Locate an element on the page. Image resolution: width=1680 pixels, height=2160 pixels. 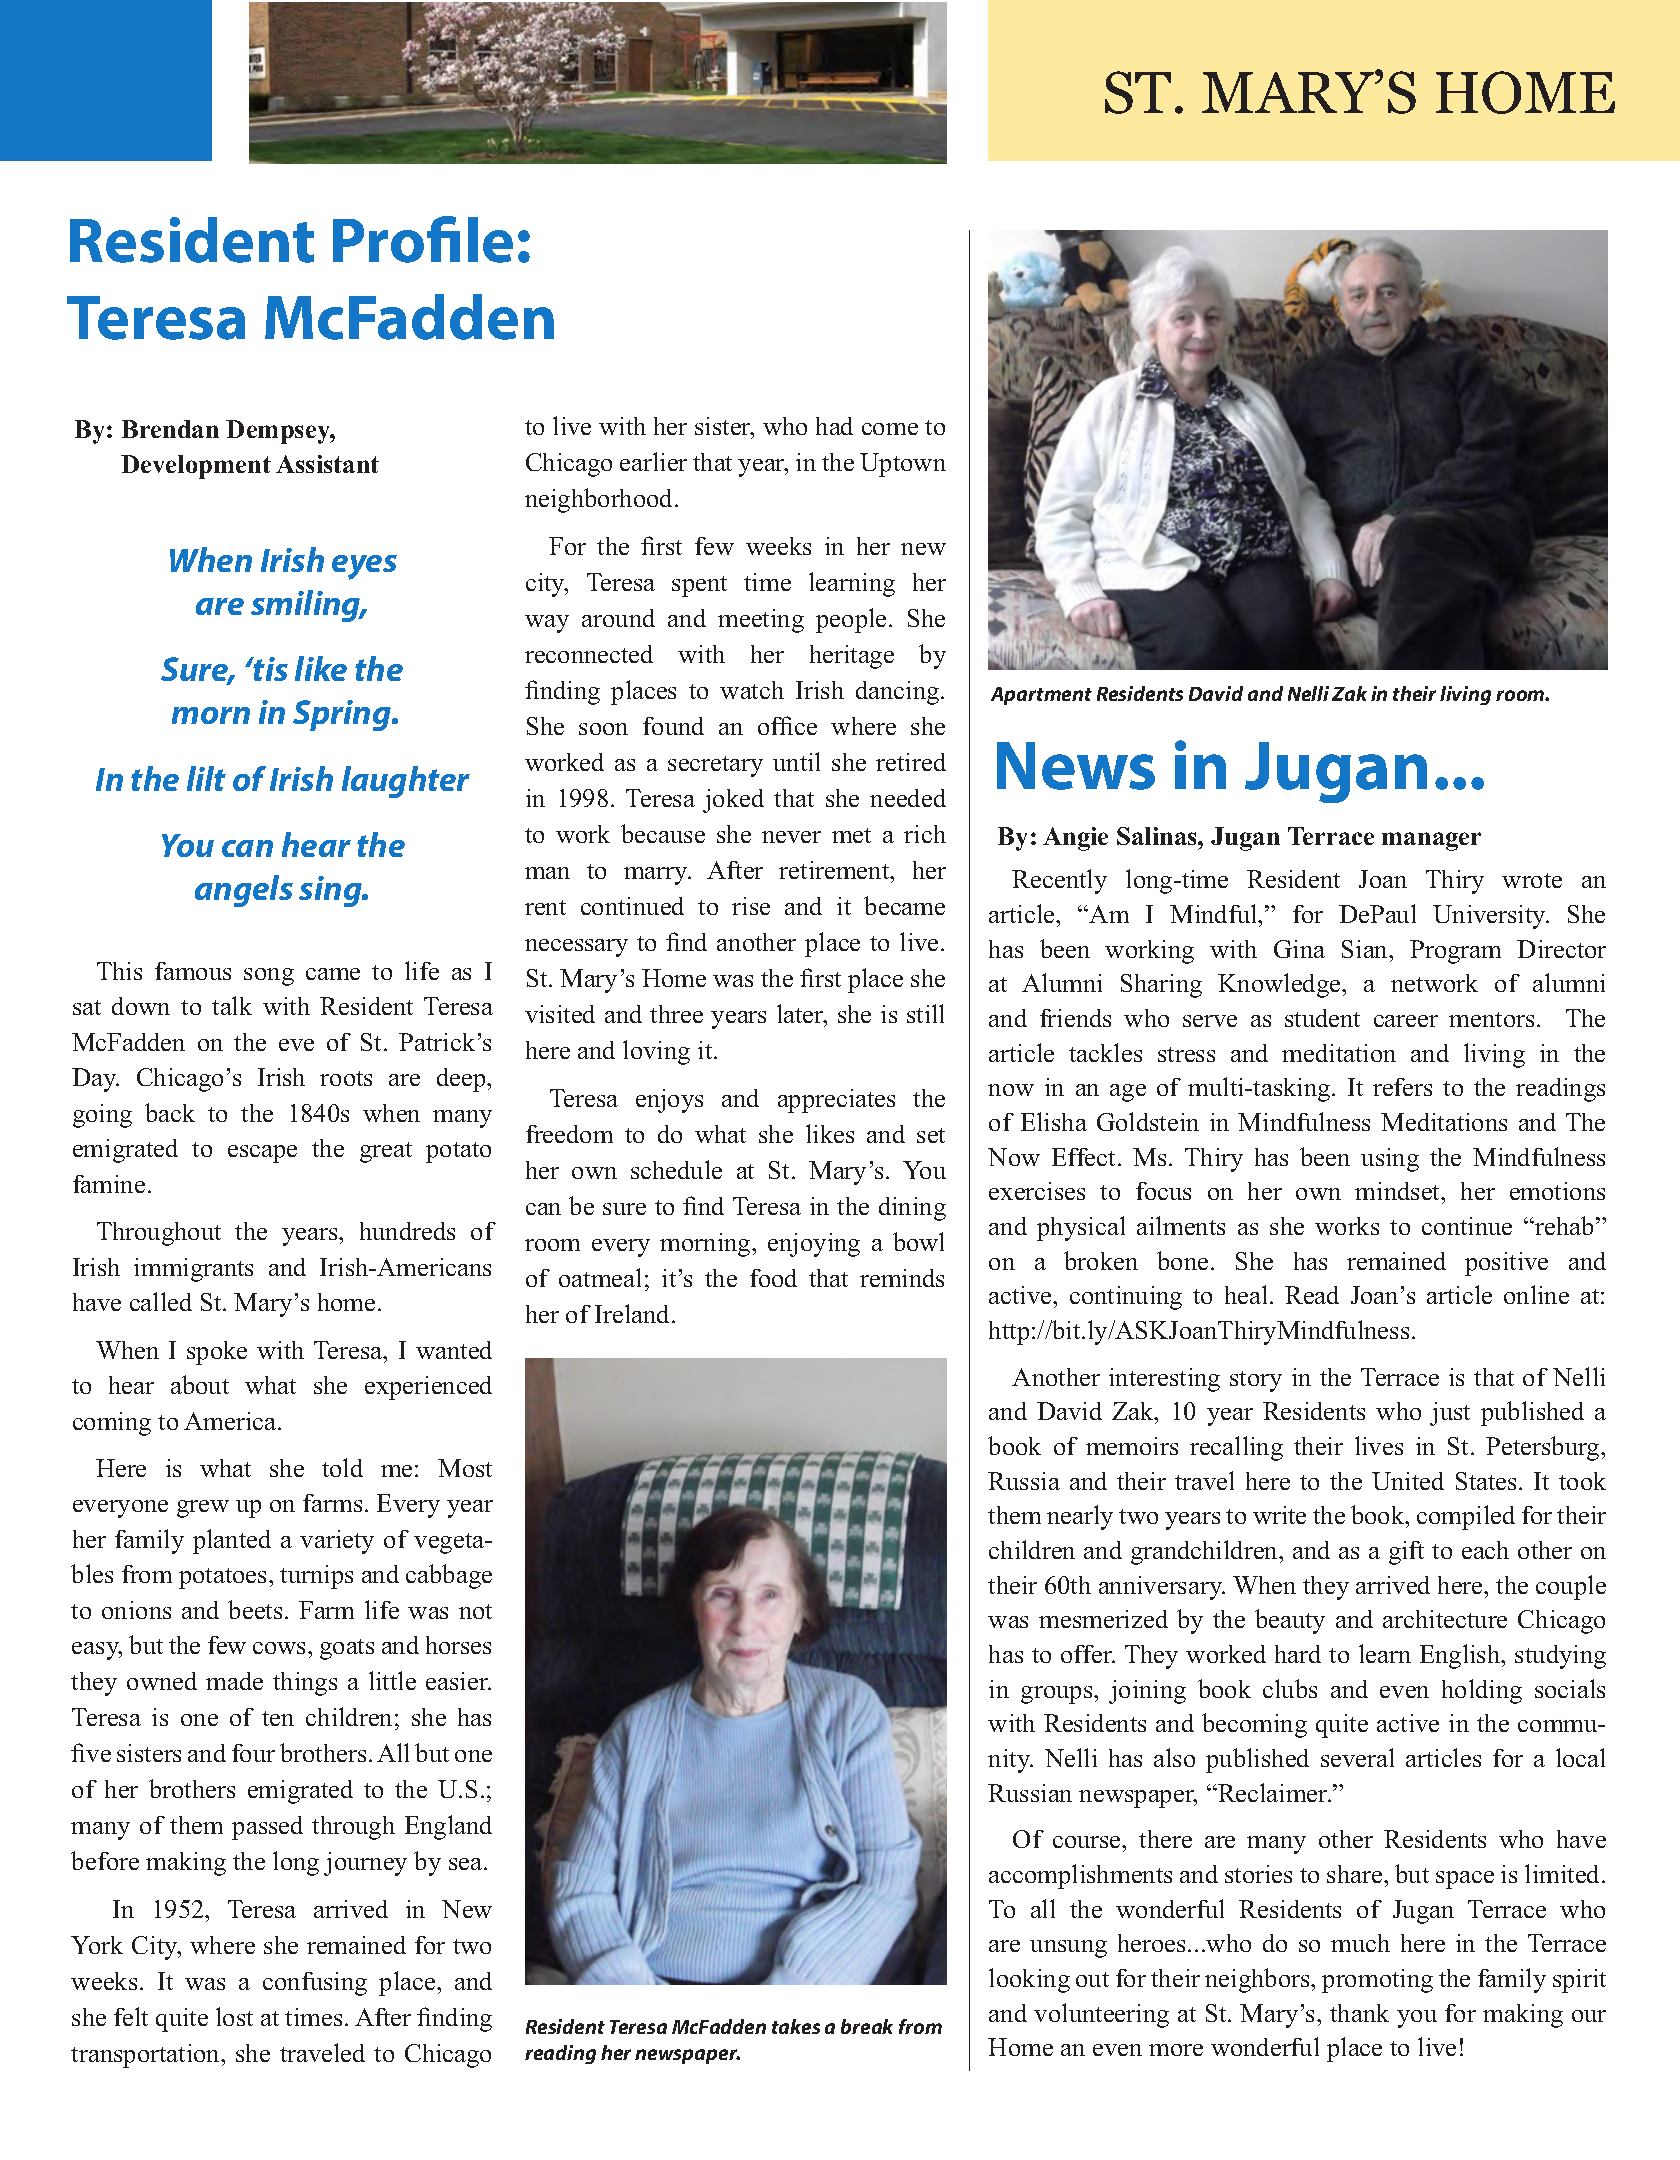
lost is located at coordinates (234, 2016).
